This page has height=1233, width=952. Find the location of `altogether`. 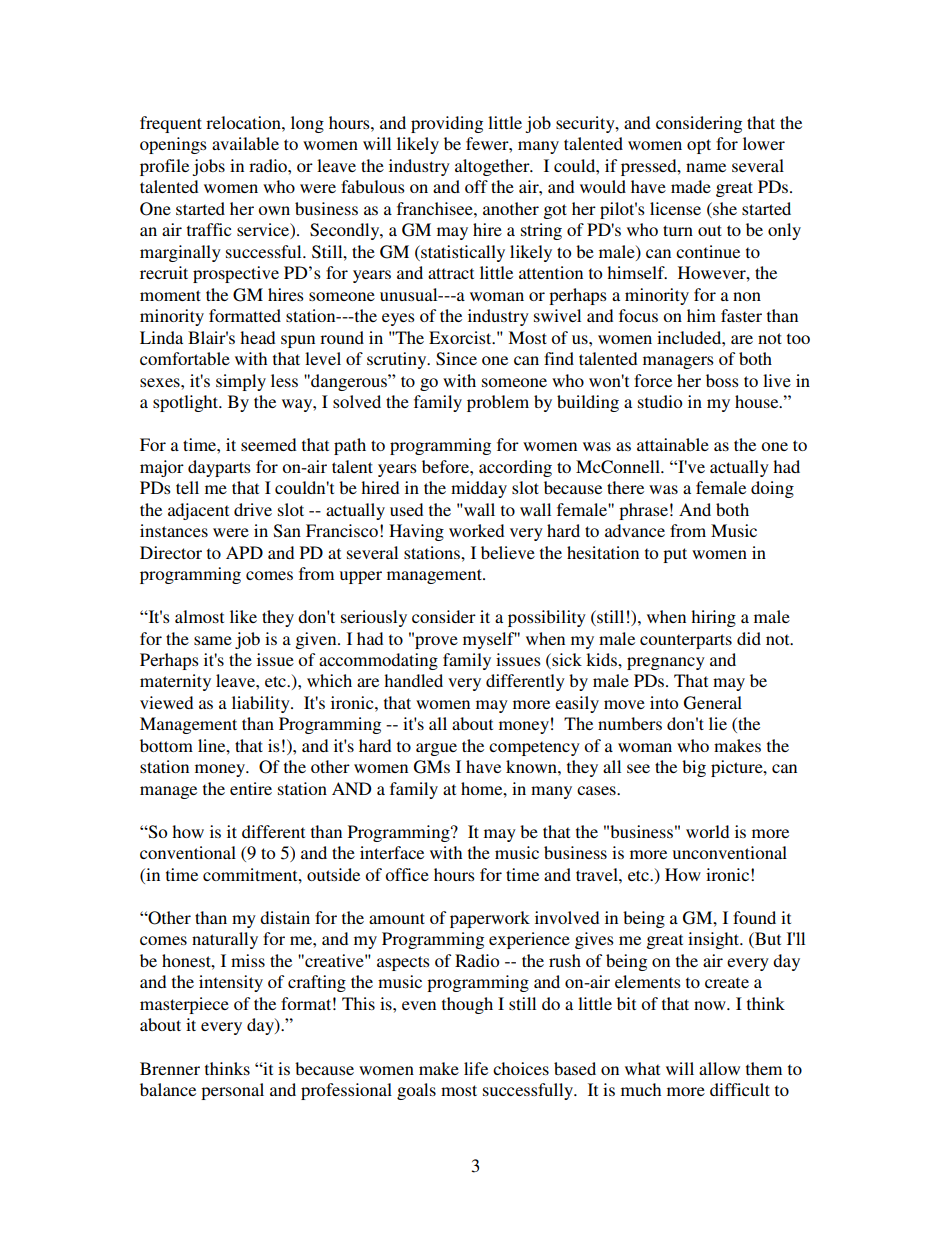

altogether is located at coordinates (493, 167).
